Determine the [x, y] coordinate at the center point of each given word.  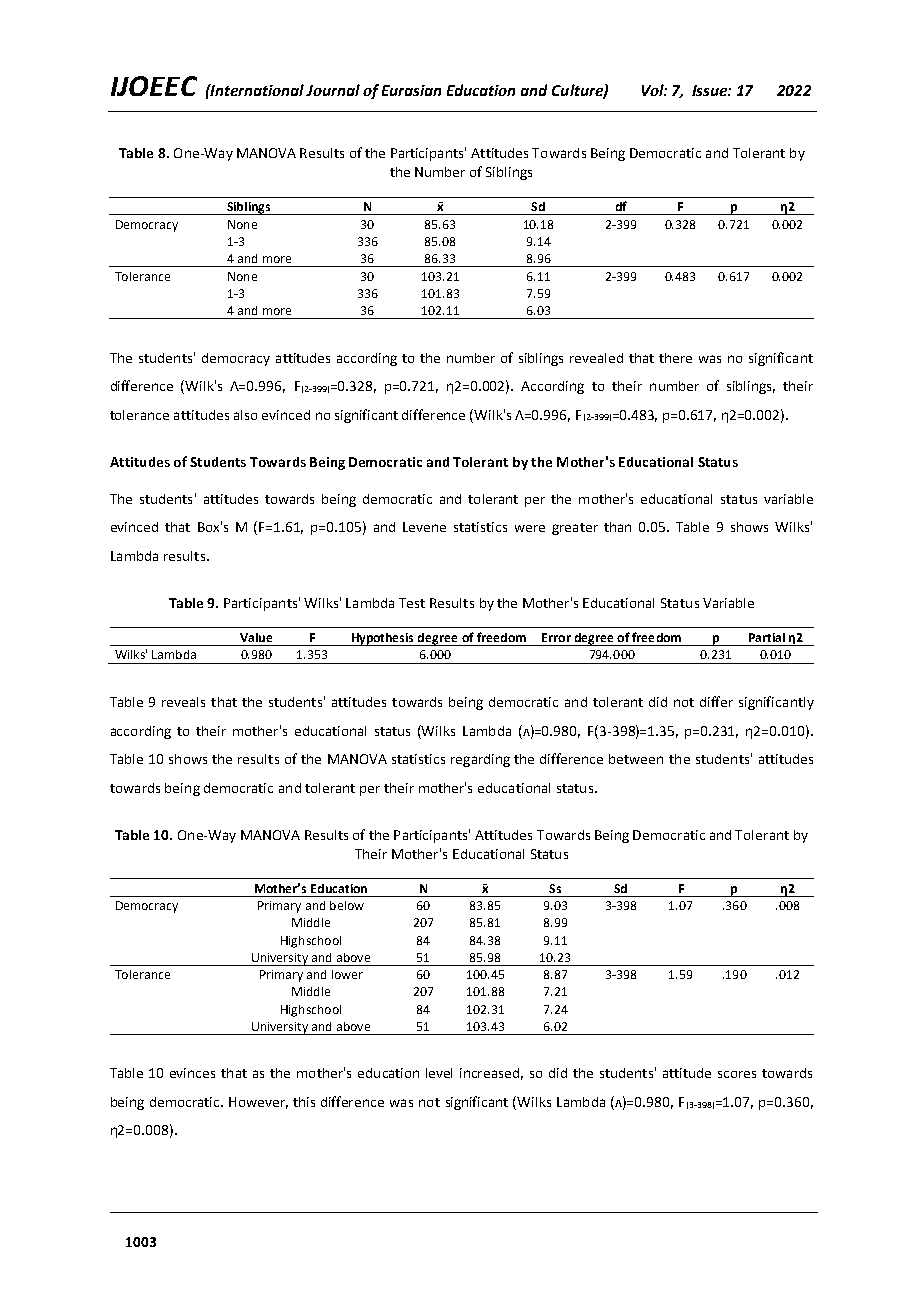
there [675, 358]
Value [256, 637]
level [439, 1073]
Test [412, 603]
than [617, 527]
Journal [333, 90]
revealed [596, 358]
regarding [480, 760]
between [636, 759]
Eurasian [411, 90]
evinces [192, 1073]
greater [575, 529]
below [347, 905]
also [245, 415]
